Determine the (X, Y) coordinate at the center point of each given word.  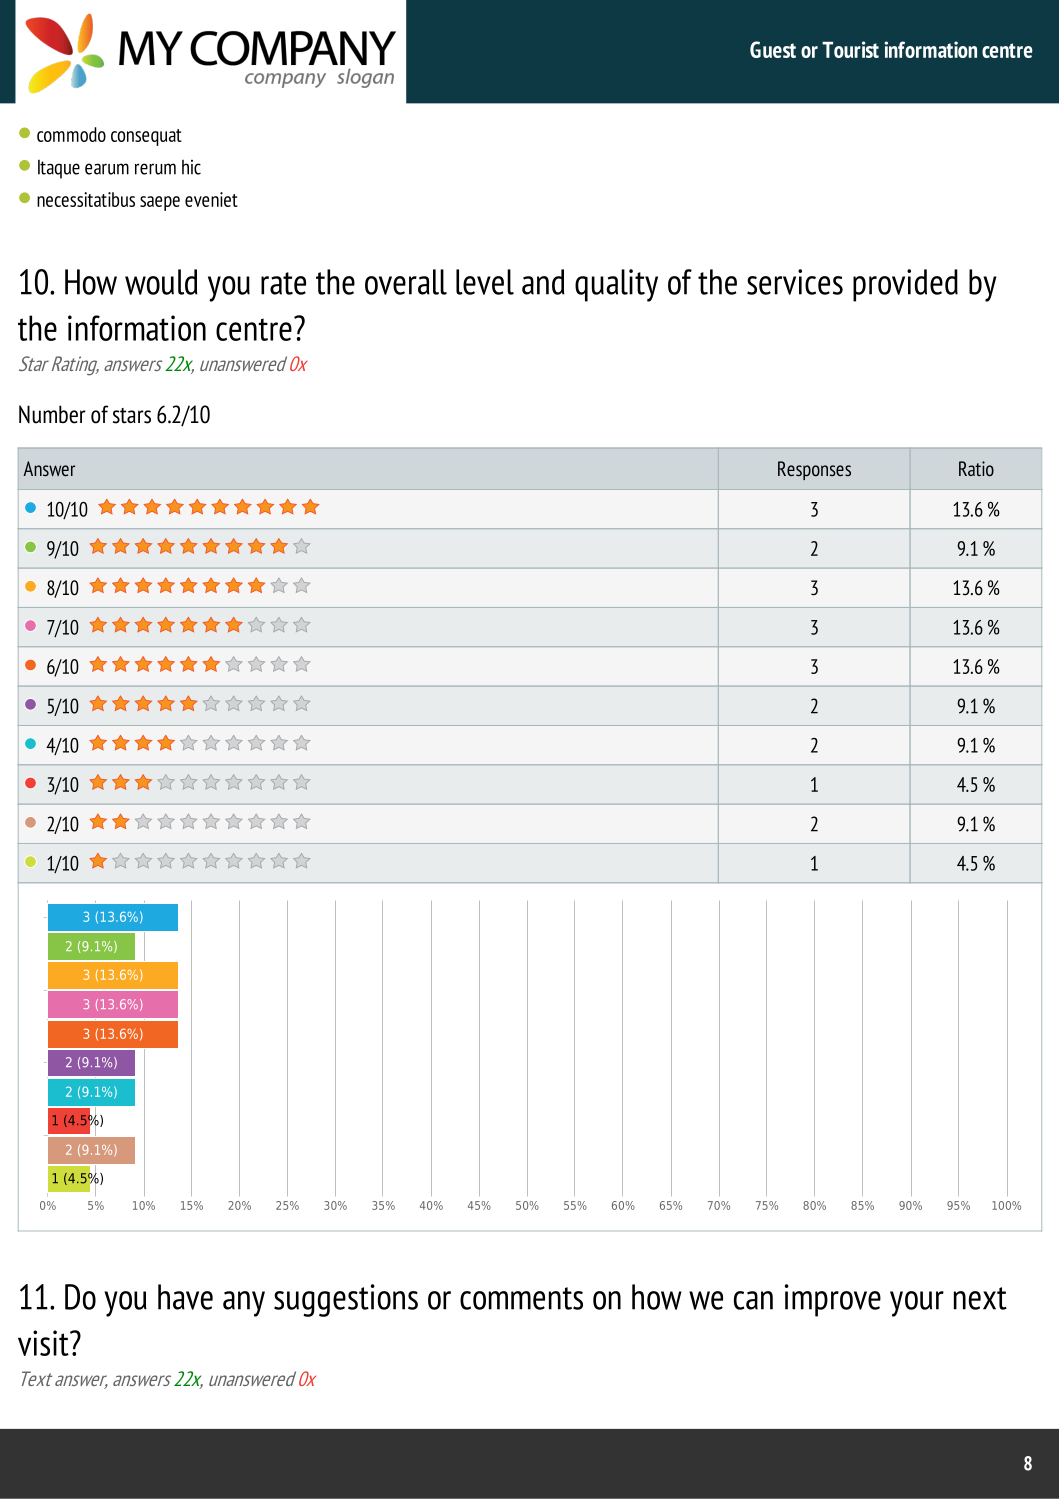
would (161, 282)
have (185, 1297)
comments (521, 1298)
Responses (814, 470)
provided (905, 285)
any (244, 1304)
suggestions (346, 1300)
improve (833, 1300)
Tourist (850, 49)
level (485, 282)
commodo (71, 134)
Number (52, 414)
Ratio (976, 468)
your (917, 1304)
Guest (773, 49)
